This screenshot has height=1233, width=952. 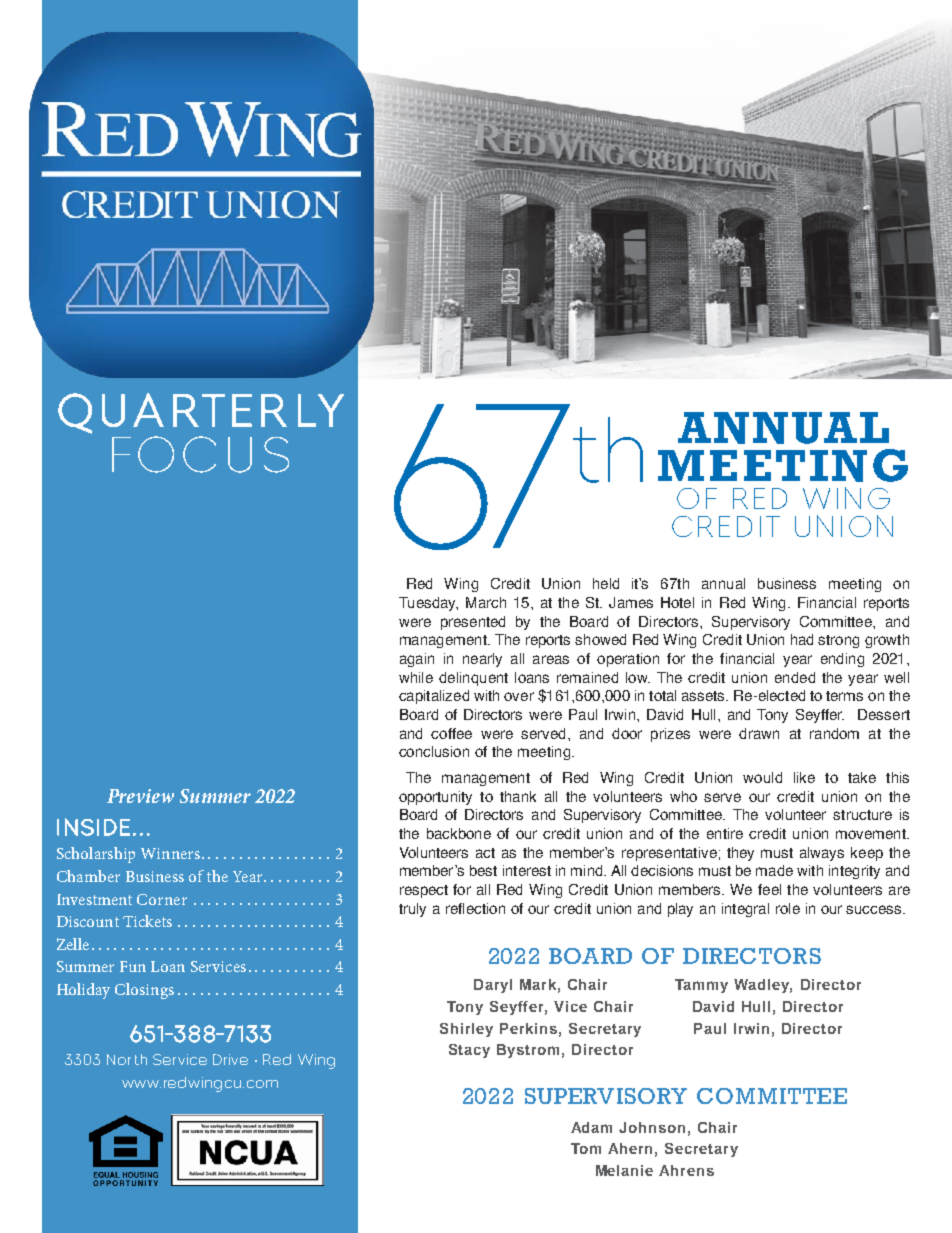 I want to click on Preview, so click(x=140, y=796).
